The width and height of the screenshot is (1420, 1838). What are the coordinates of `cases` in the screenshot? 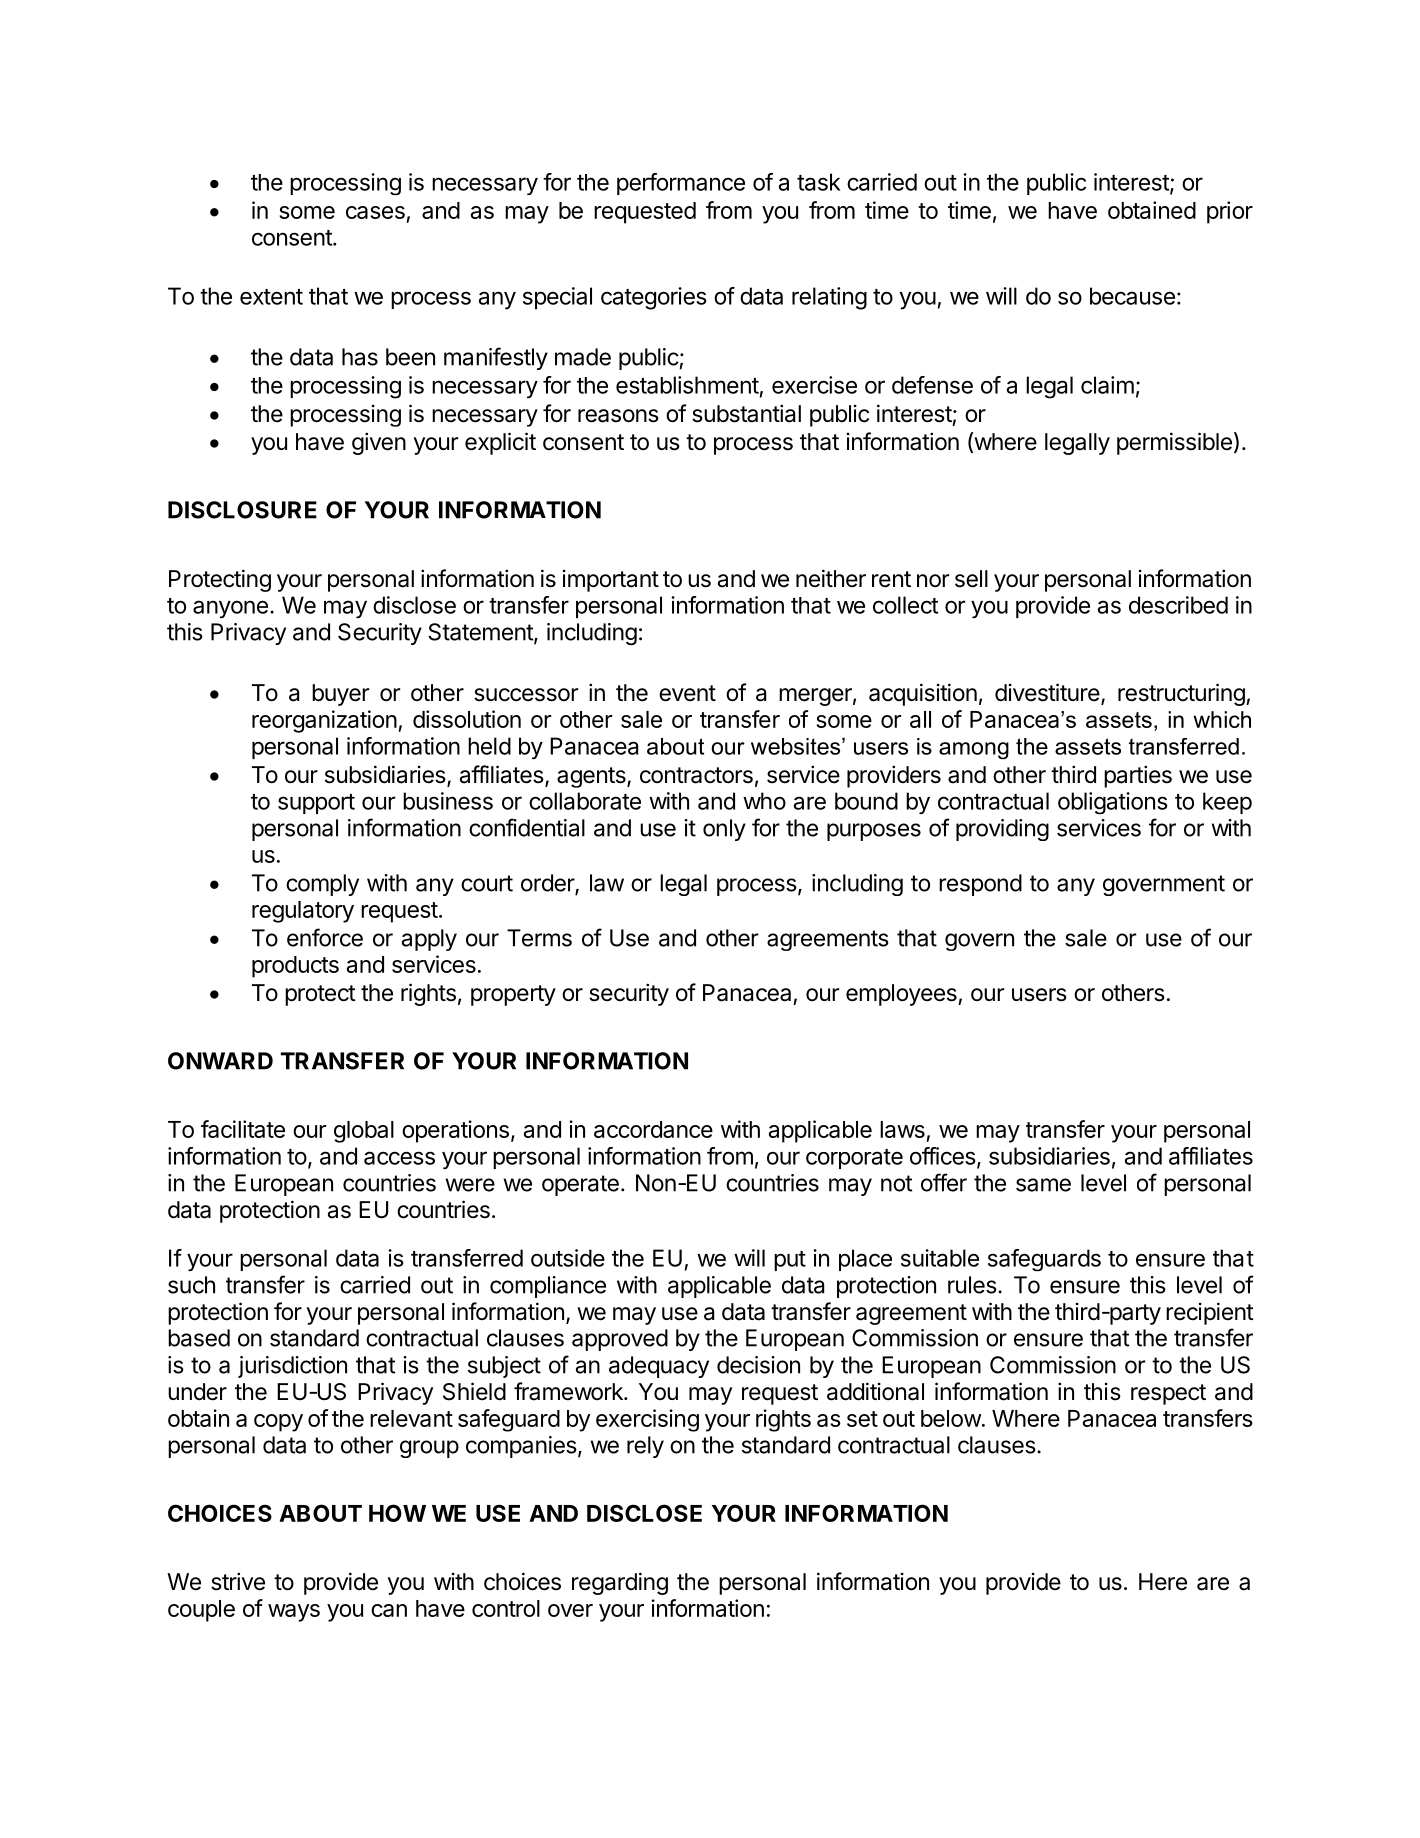 It's located at (375, 212).
